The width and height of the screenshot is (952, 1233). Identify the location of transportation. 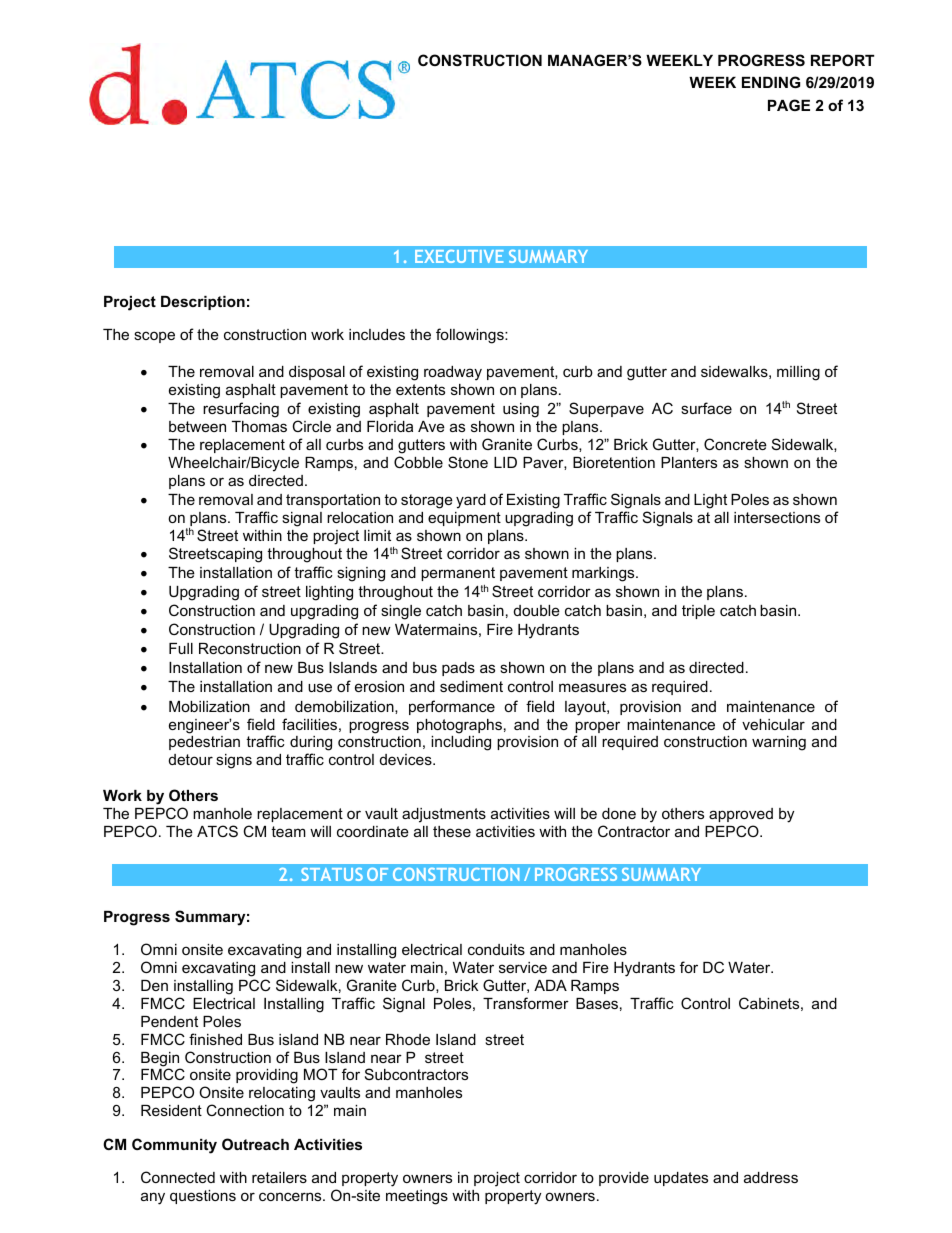
(333, 501).
